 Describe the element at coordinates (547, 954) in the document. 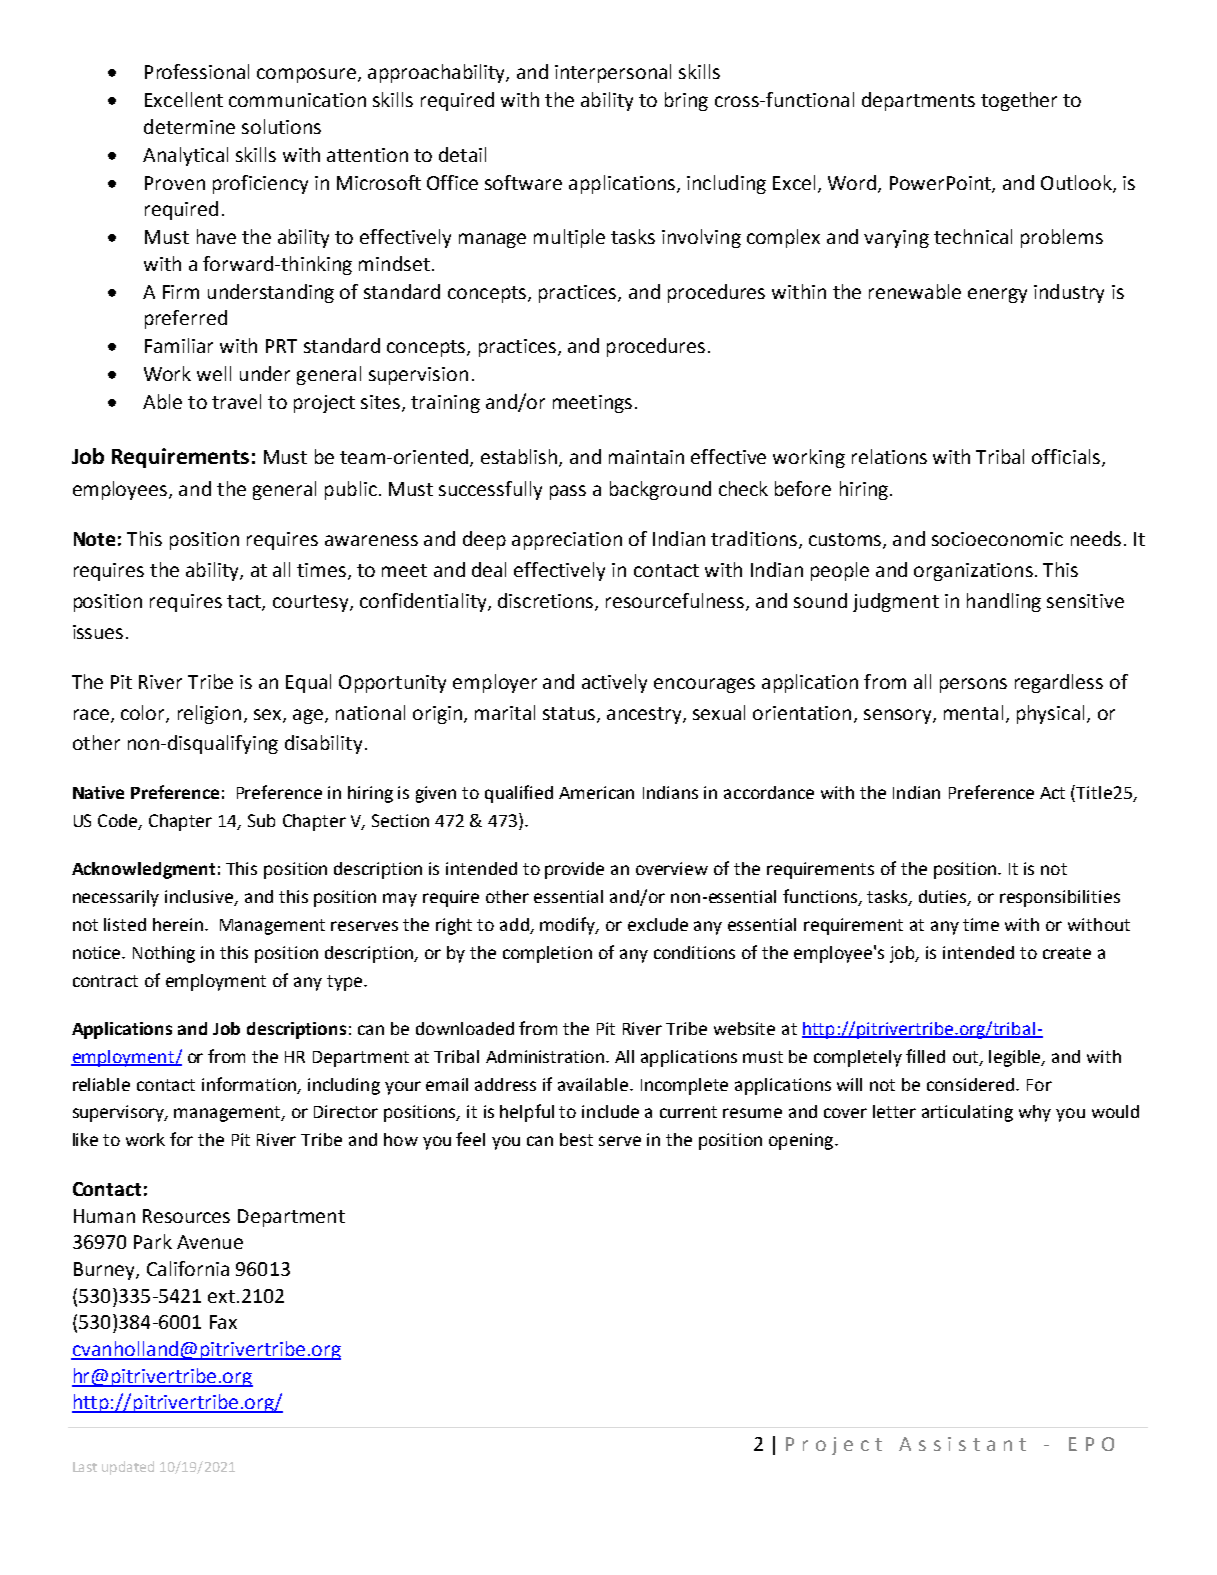

I see `completion` at that location.
